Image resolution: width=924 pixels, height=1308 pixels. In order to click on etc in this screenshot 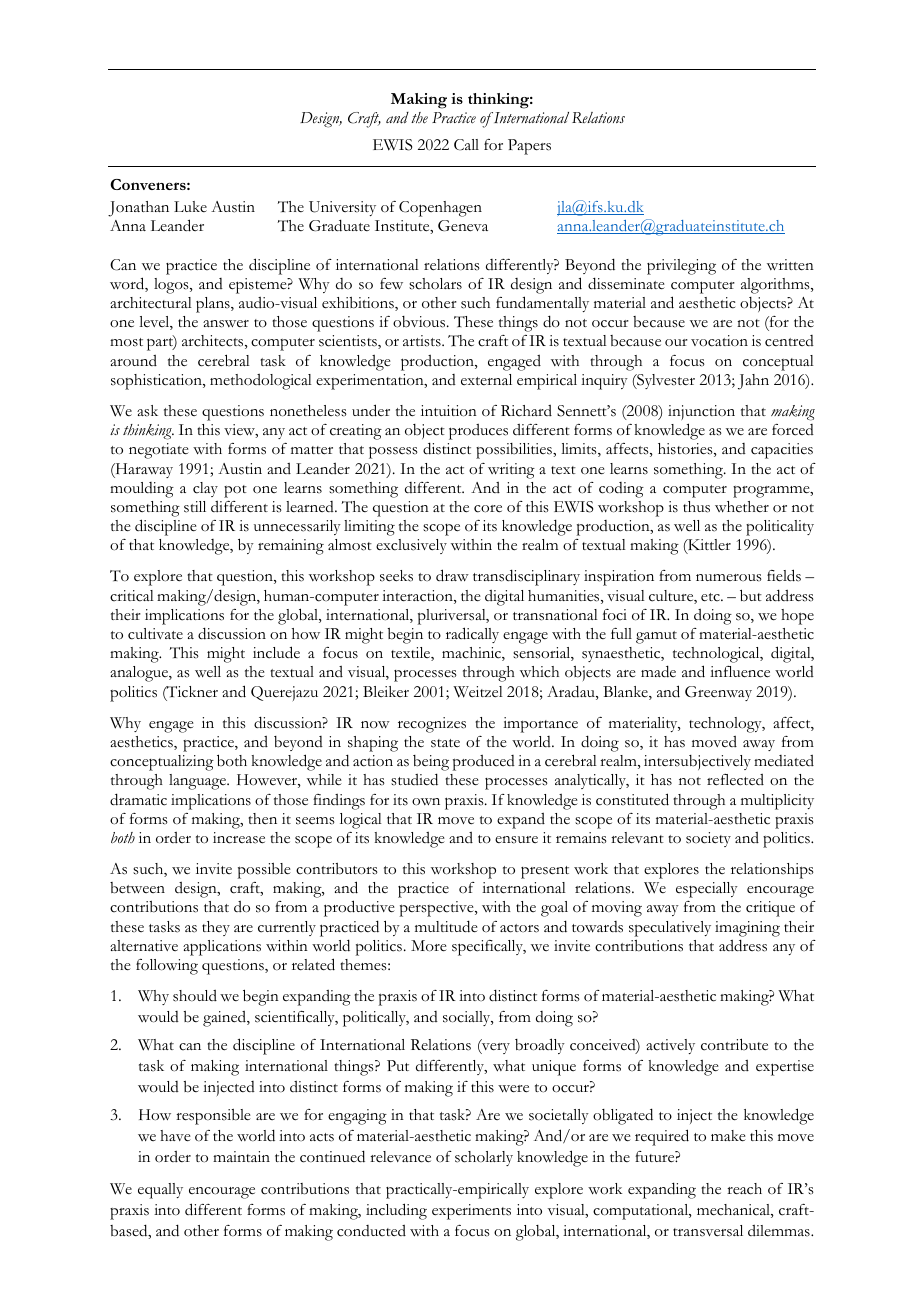, I will do `click(711, 597)`.
